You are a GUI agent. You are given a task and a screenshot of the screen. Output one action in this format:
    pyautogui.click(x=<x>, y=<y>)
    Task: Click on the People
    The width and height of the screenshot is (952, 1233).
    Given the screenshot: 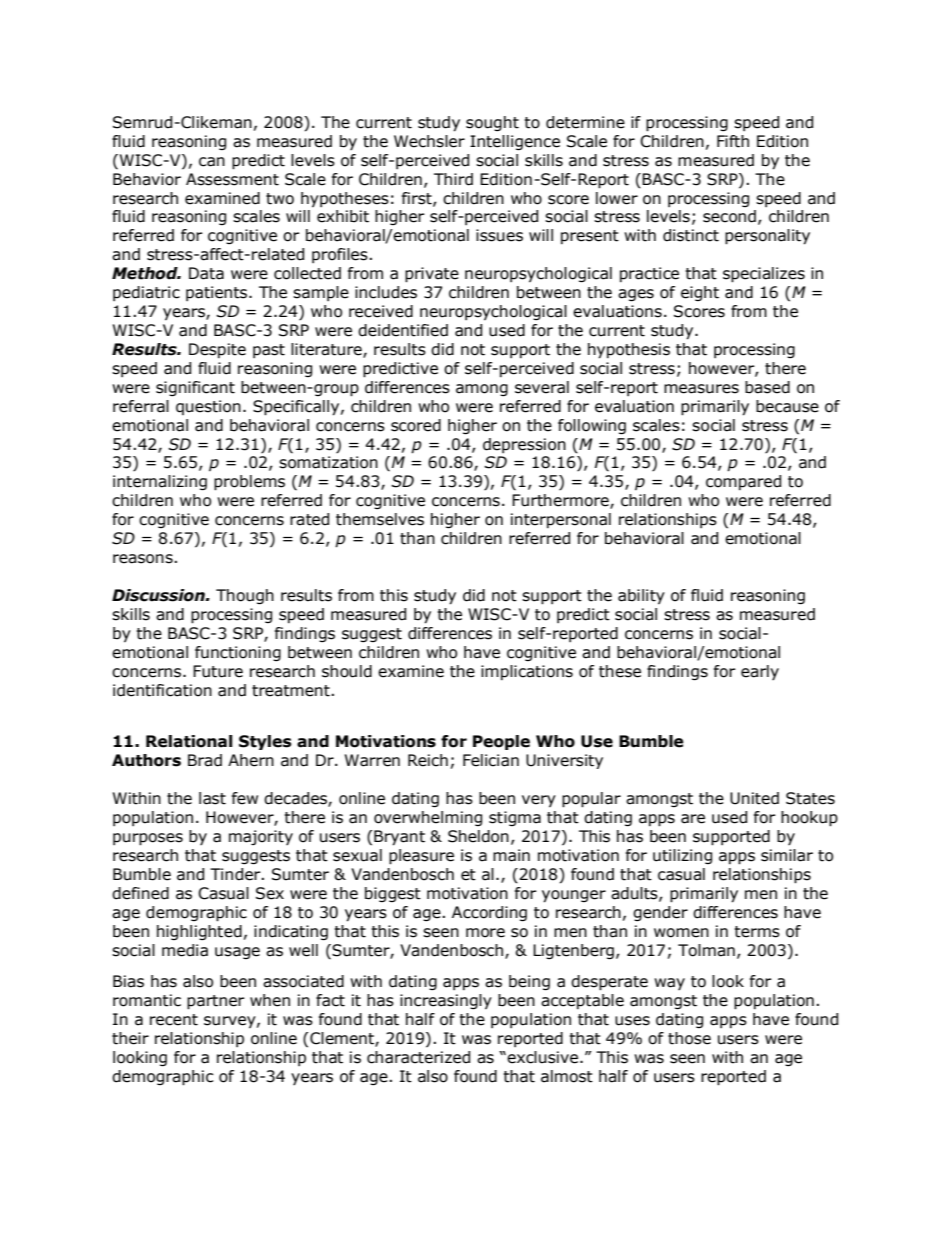 What is the action you would take?
    pyautogui.click(x=501, y=742)
